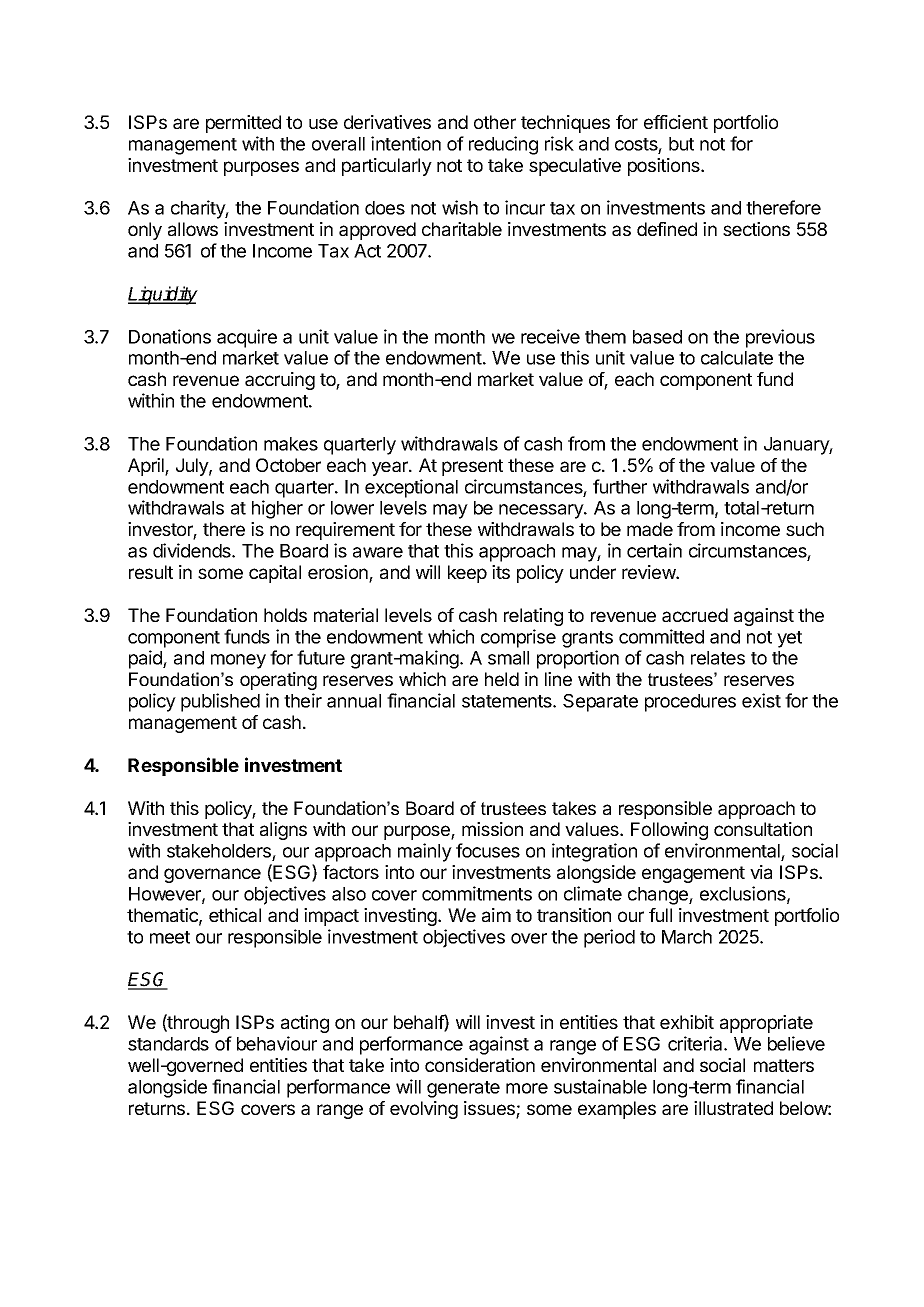  What do you see at coordinates (681, 144) in the screenshot?
I see `but` at bounding box center [681, 144].
